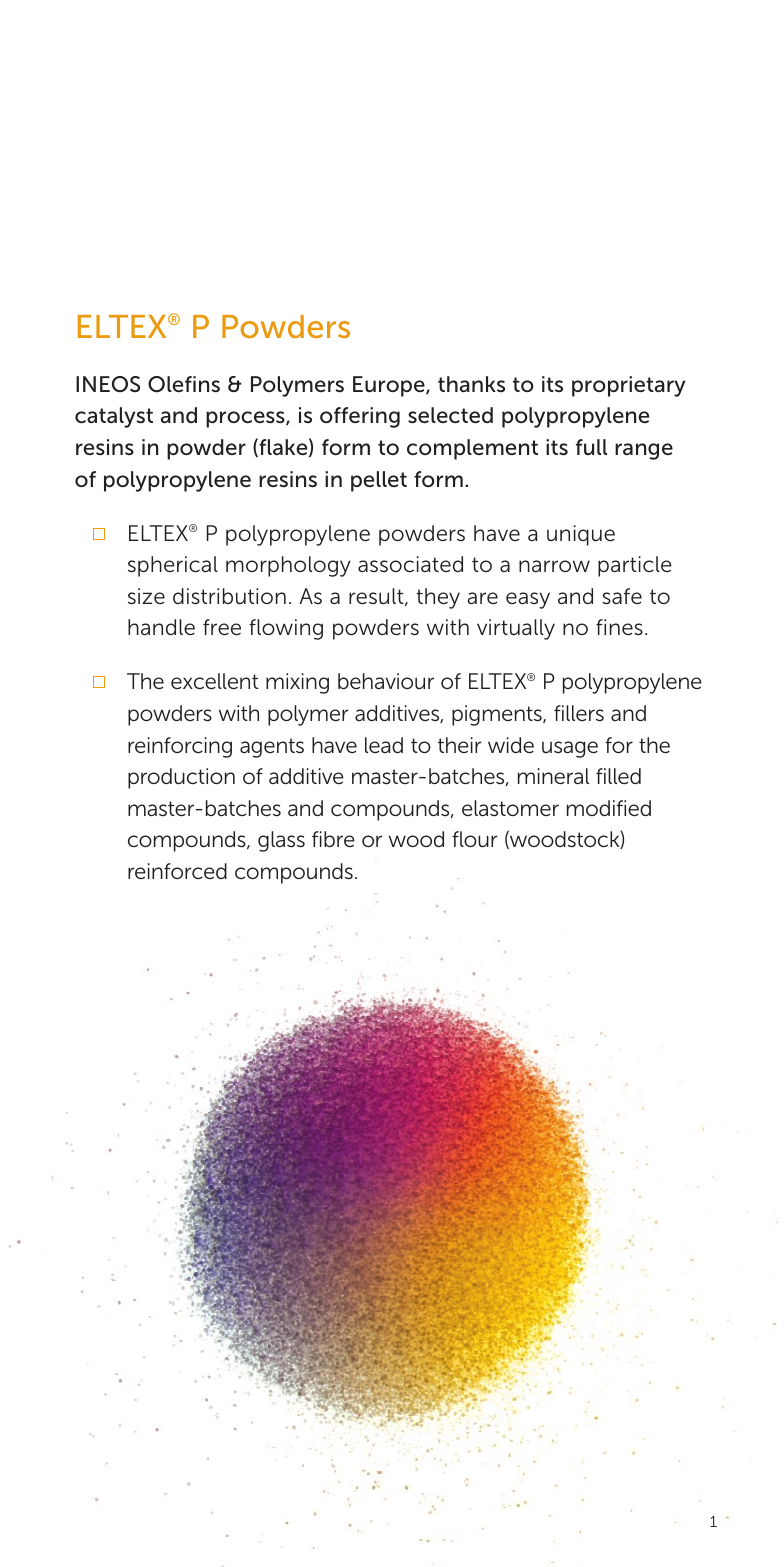 The image size is (784, 1567). Describe the element at coordinates (161, 627) in the screenshot. I see `handle` at that location.
